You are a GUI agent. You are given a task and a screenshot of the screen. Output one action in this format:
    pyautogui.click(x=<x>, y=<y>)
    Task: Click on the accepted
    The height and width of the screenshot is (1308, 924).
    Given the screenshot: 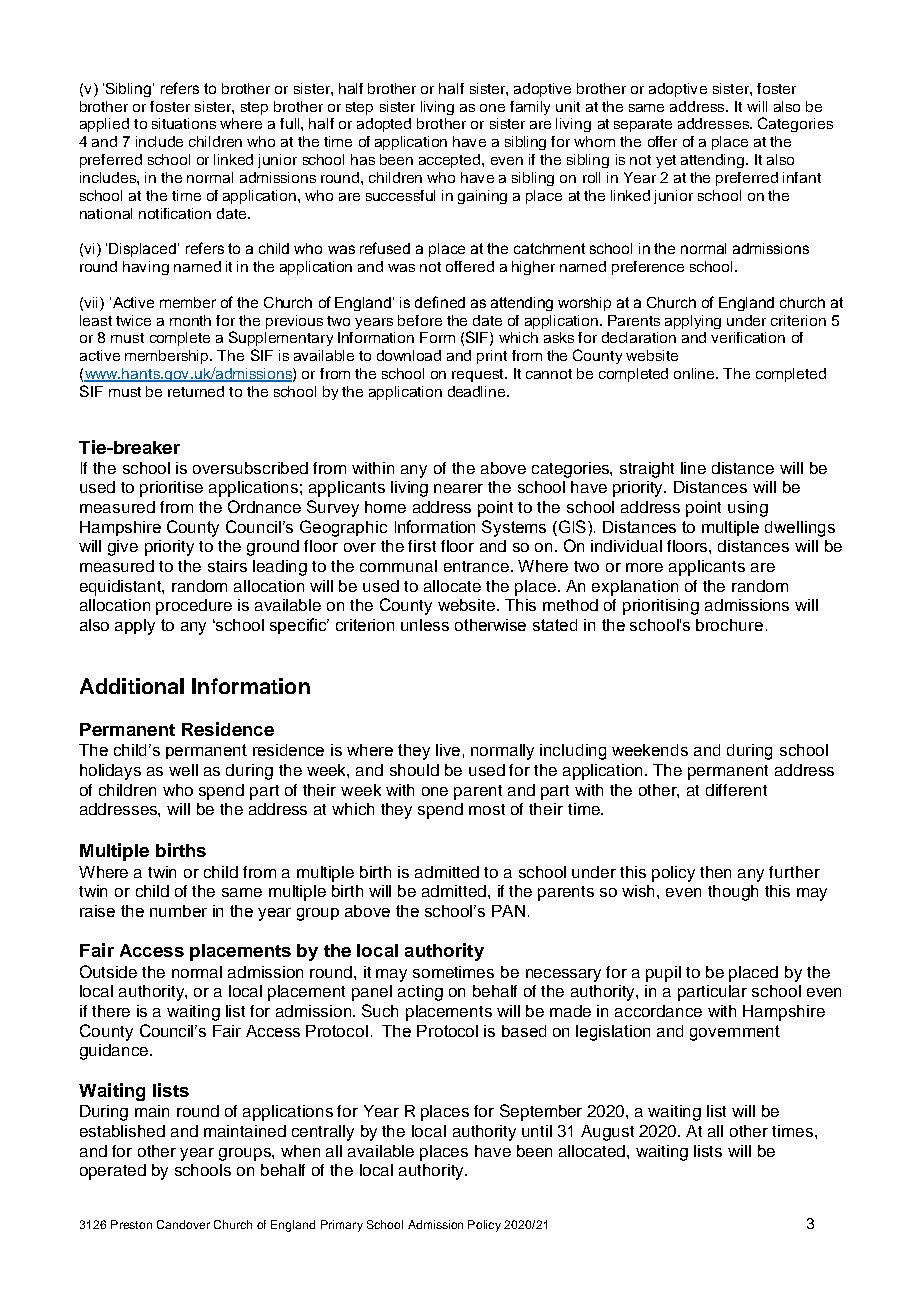 What is the action you would take?
    pyautogui.click(x=451, y=161)
